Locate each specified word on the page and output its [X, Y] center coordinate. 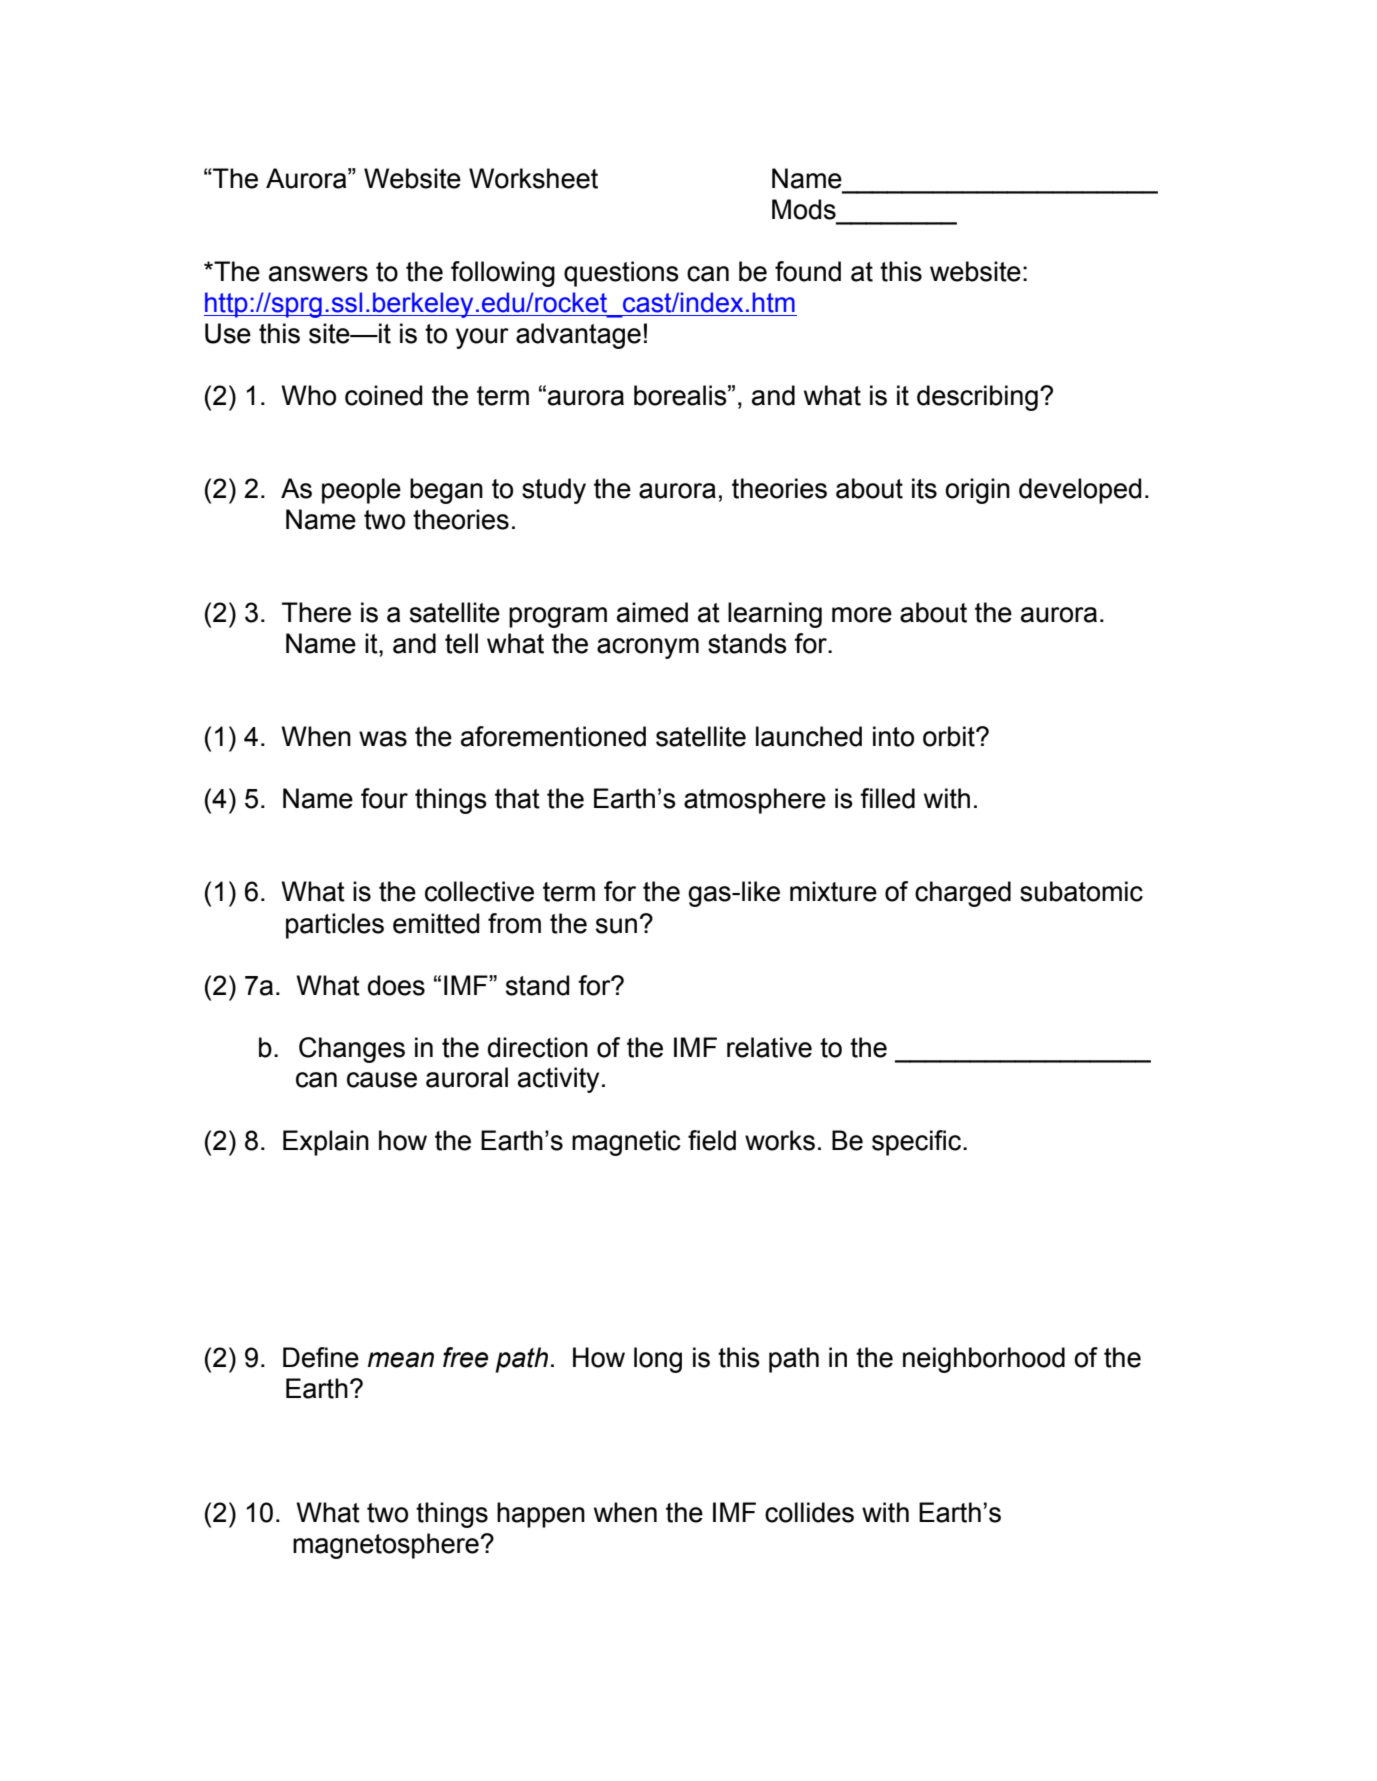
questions [621, 274]
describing [977, 398]
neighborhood [984, 1360]
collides [809, 1512]
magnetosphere [386, 1546]
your [482, 338]
